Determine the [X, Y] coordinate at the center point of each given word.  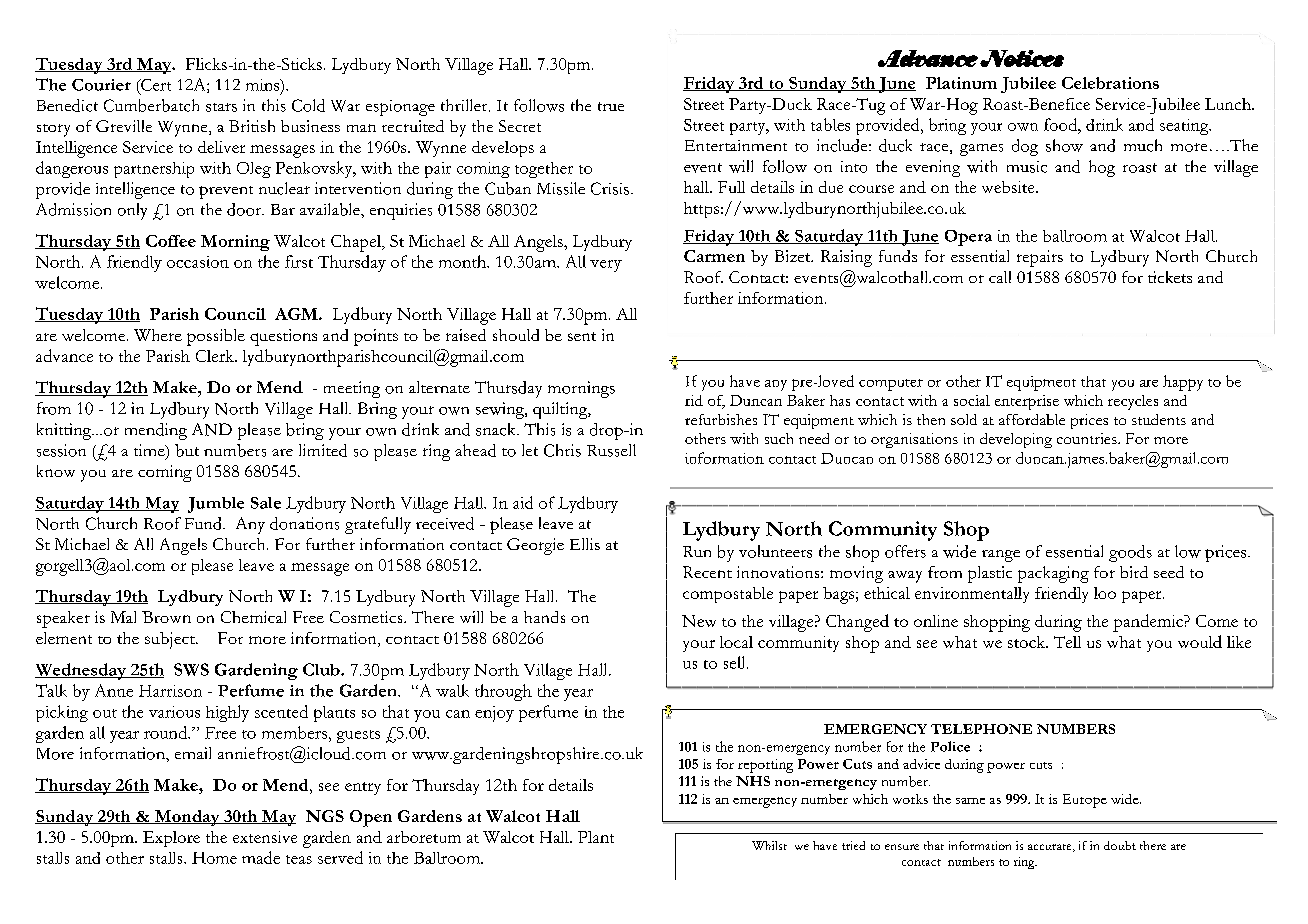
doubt [1120, 845]
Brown [166, 617]
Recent [707, 572]
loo [1105, 593]
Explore [171, 839]
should [516, 335]
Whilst [769, 845]
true [611, 106]
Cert [155, 85]
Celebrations [1110, 83]
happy [1183, 383]
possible [216, 337]
